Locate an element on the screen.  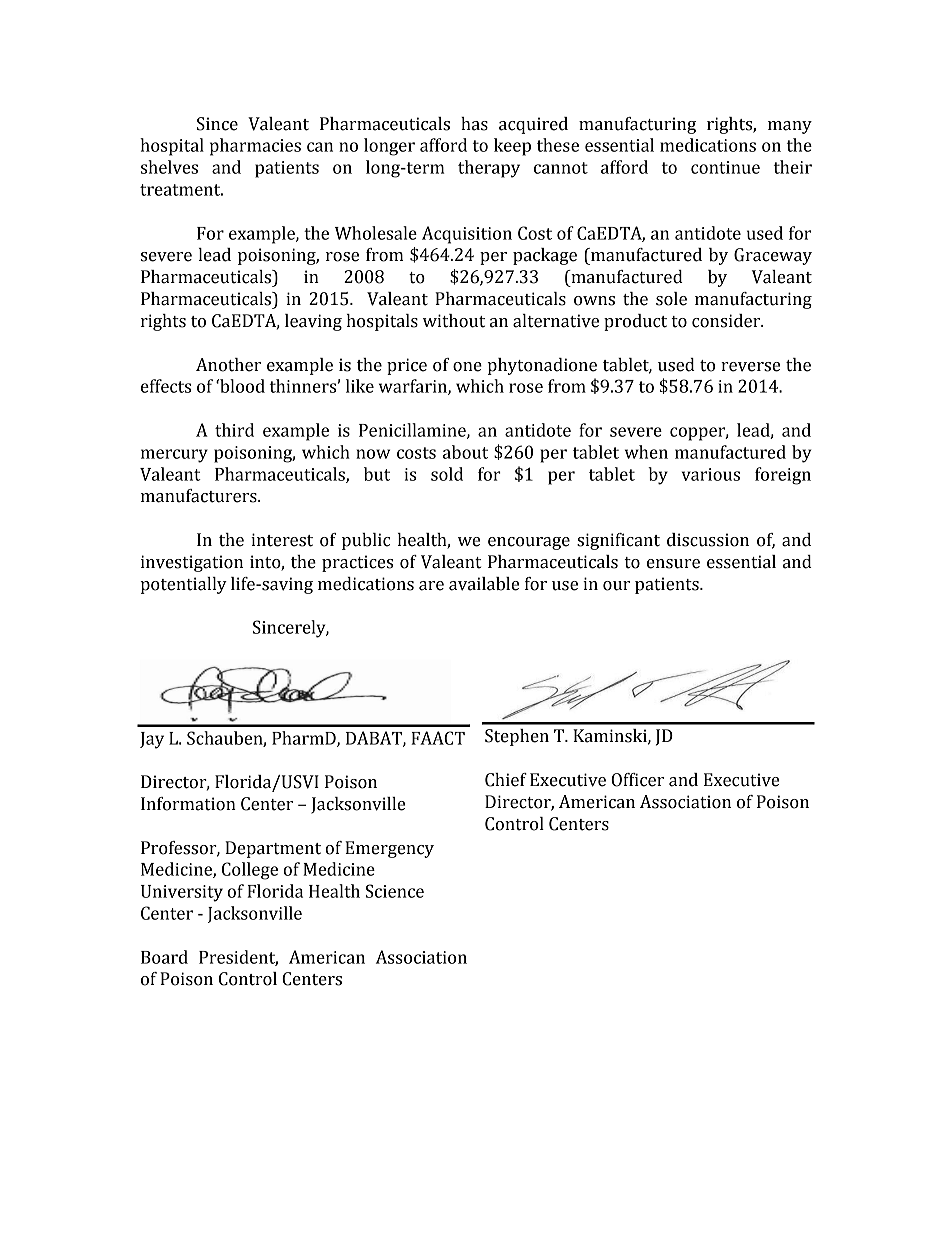
Board is located at coordinates (164, 957).
